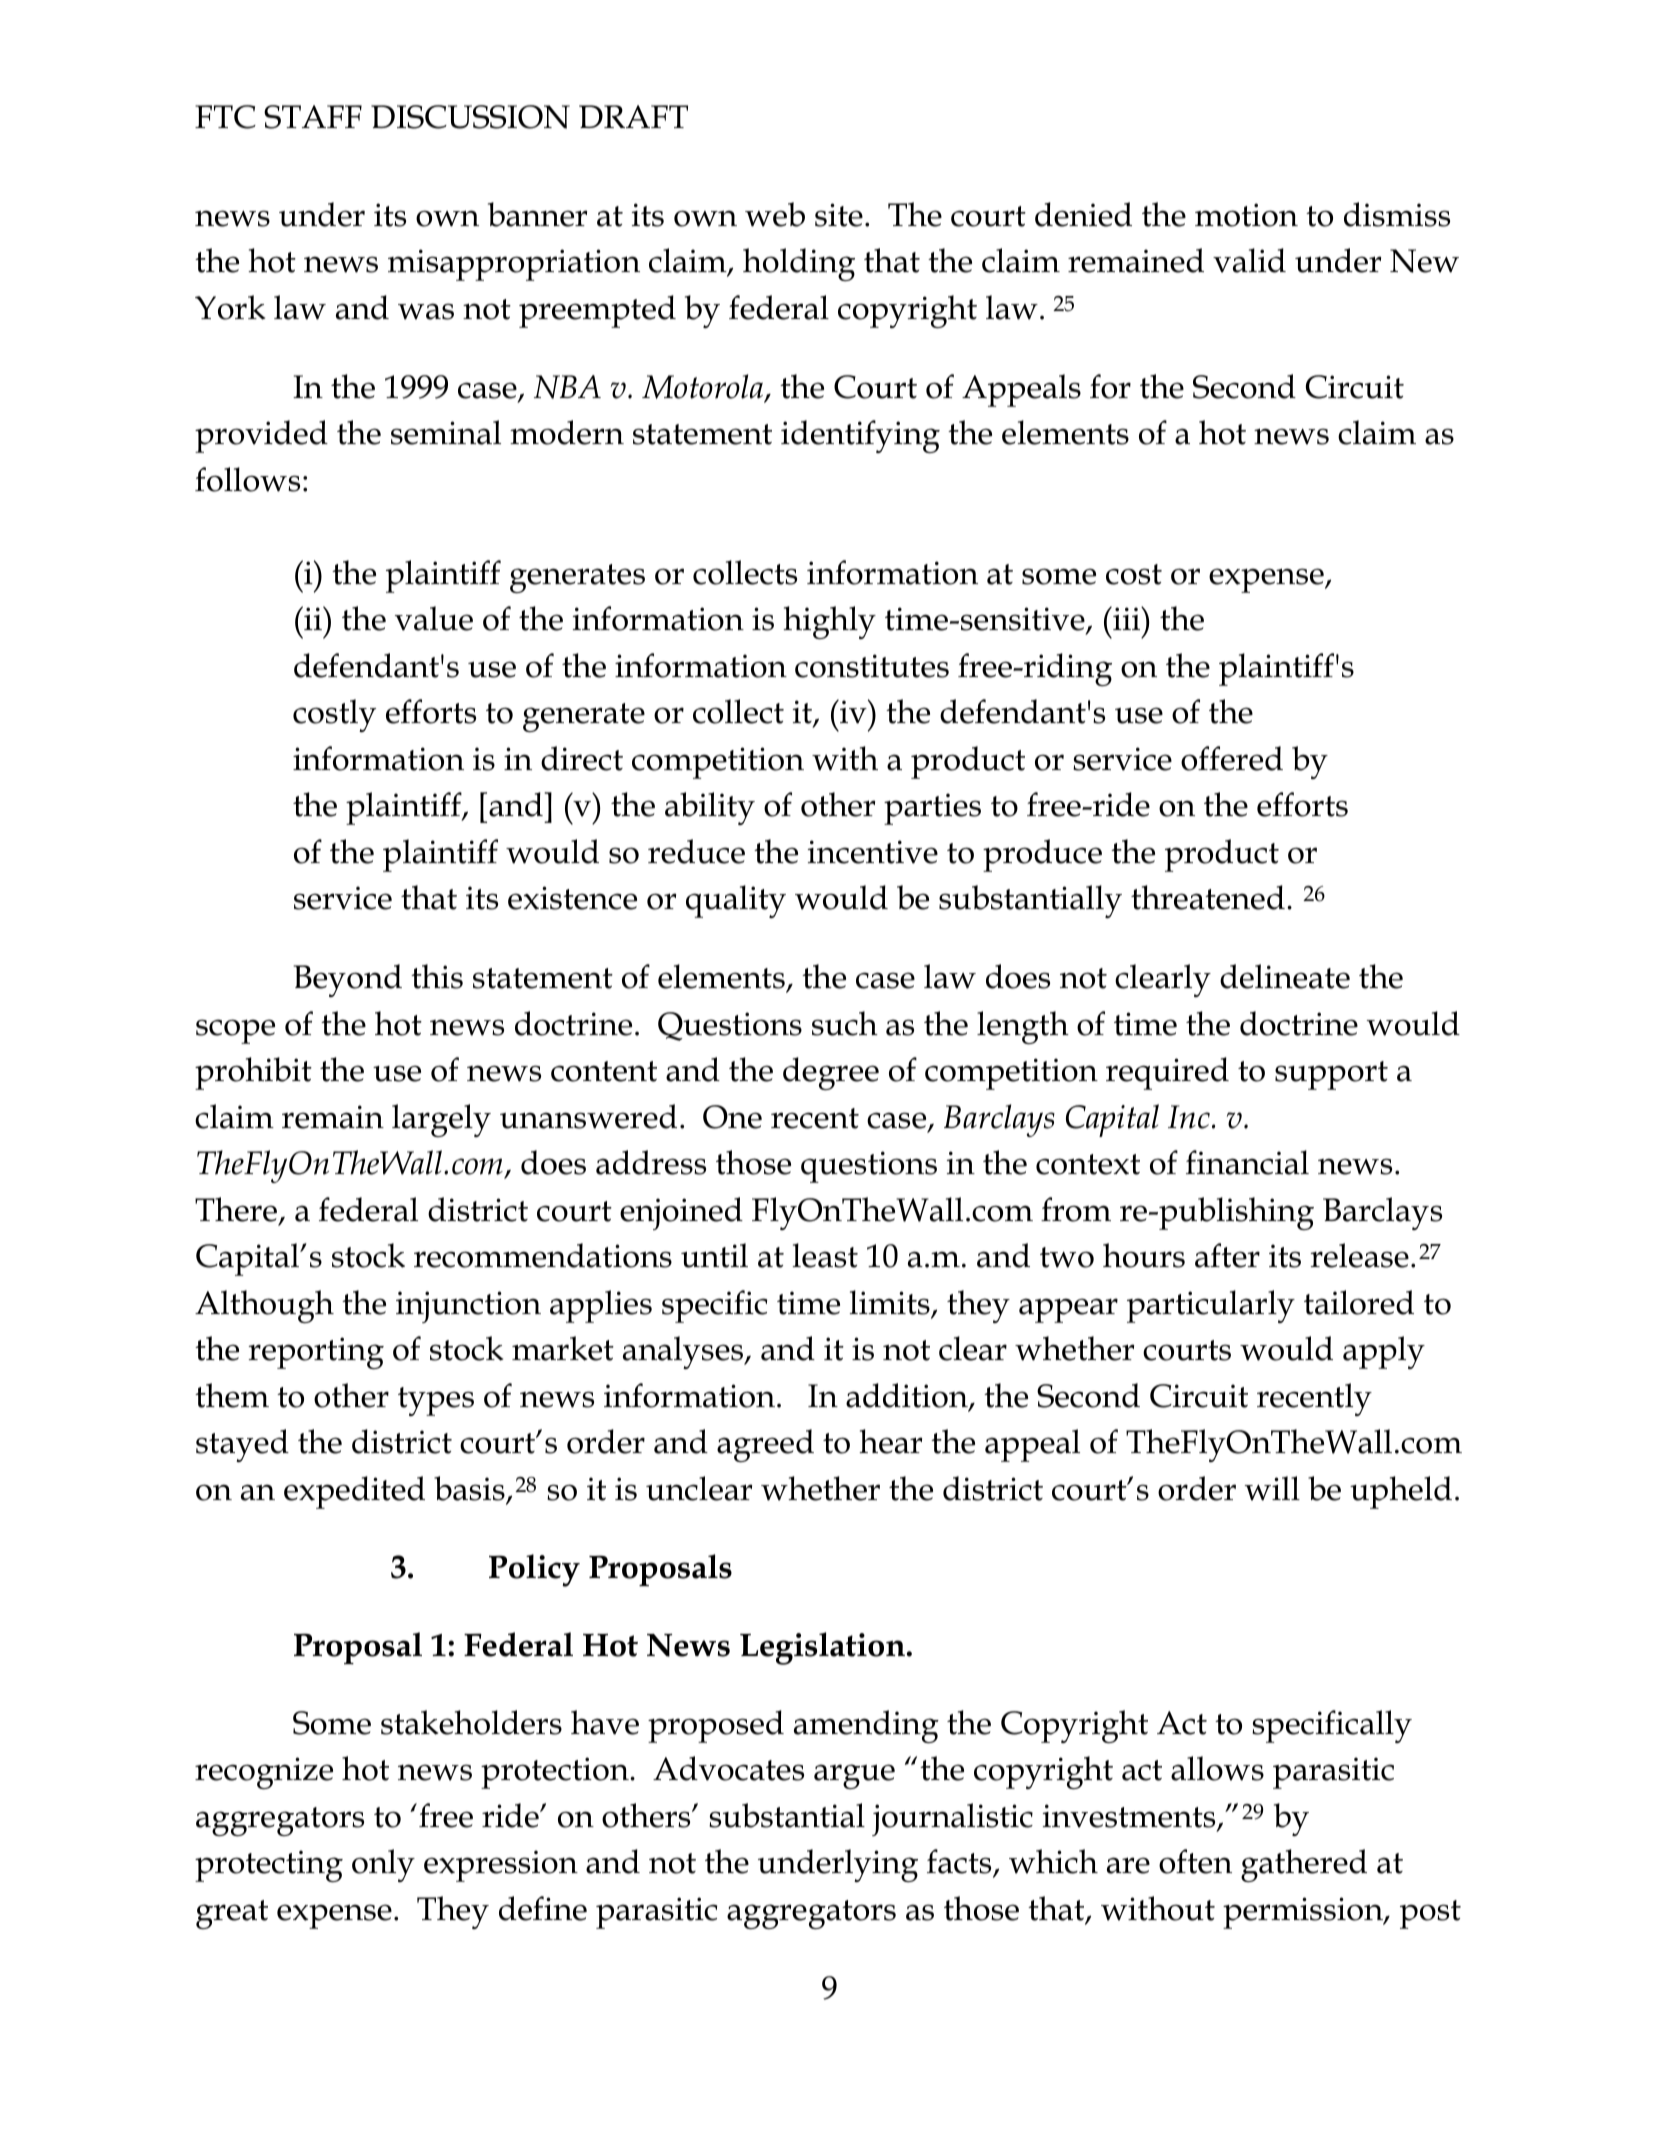 This page has width=1659, height=2147. I want to click on motion, so click(1246, 215).
